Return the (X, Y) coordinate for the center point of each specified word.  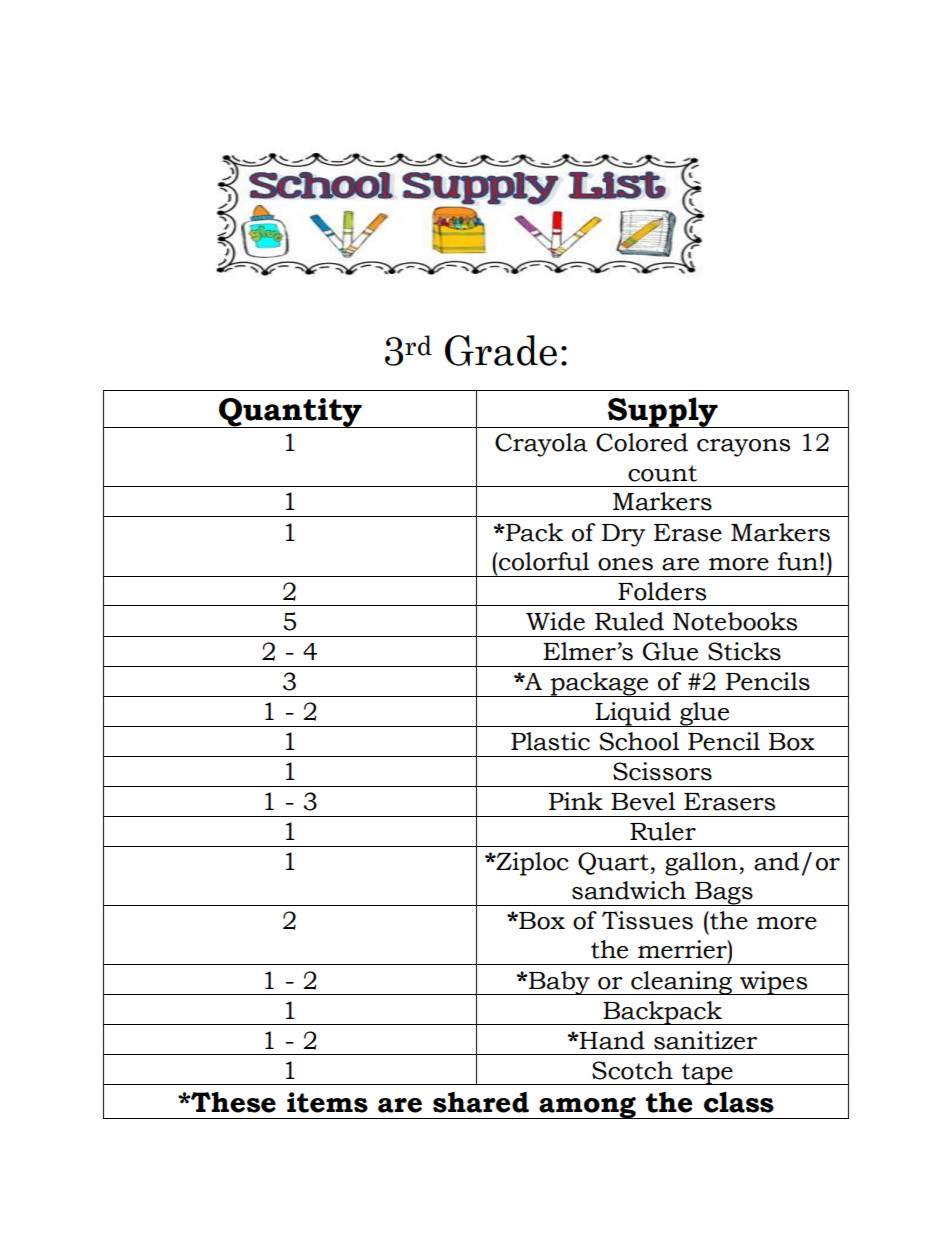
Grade (501, 350)
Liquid (633, 714)
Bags (724, 894)
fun (798, 561)
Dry (623, 535)
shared (481, 1102)
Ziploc (531, 864)
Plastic (550, 741)
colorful (544, 561)
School (639, 741)
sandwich (629, 890)
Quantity (290, 413)
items (327, 1102)
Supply (663, 412)
